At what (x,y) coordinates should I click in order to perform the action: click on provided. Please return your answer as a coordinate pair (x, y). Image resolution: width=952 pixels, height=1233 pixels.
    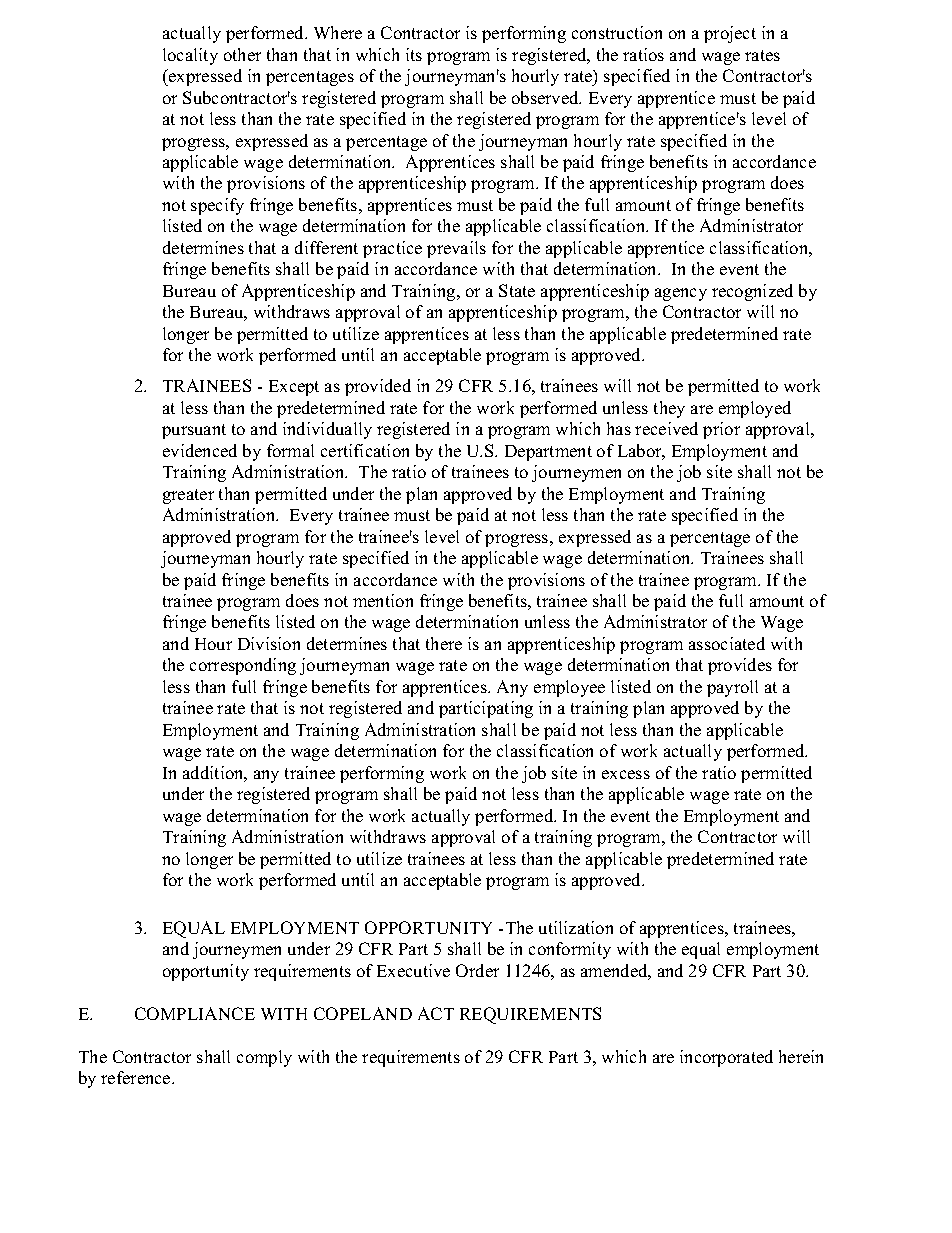
    Looking at the image, I should click on (378, 387).
